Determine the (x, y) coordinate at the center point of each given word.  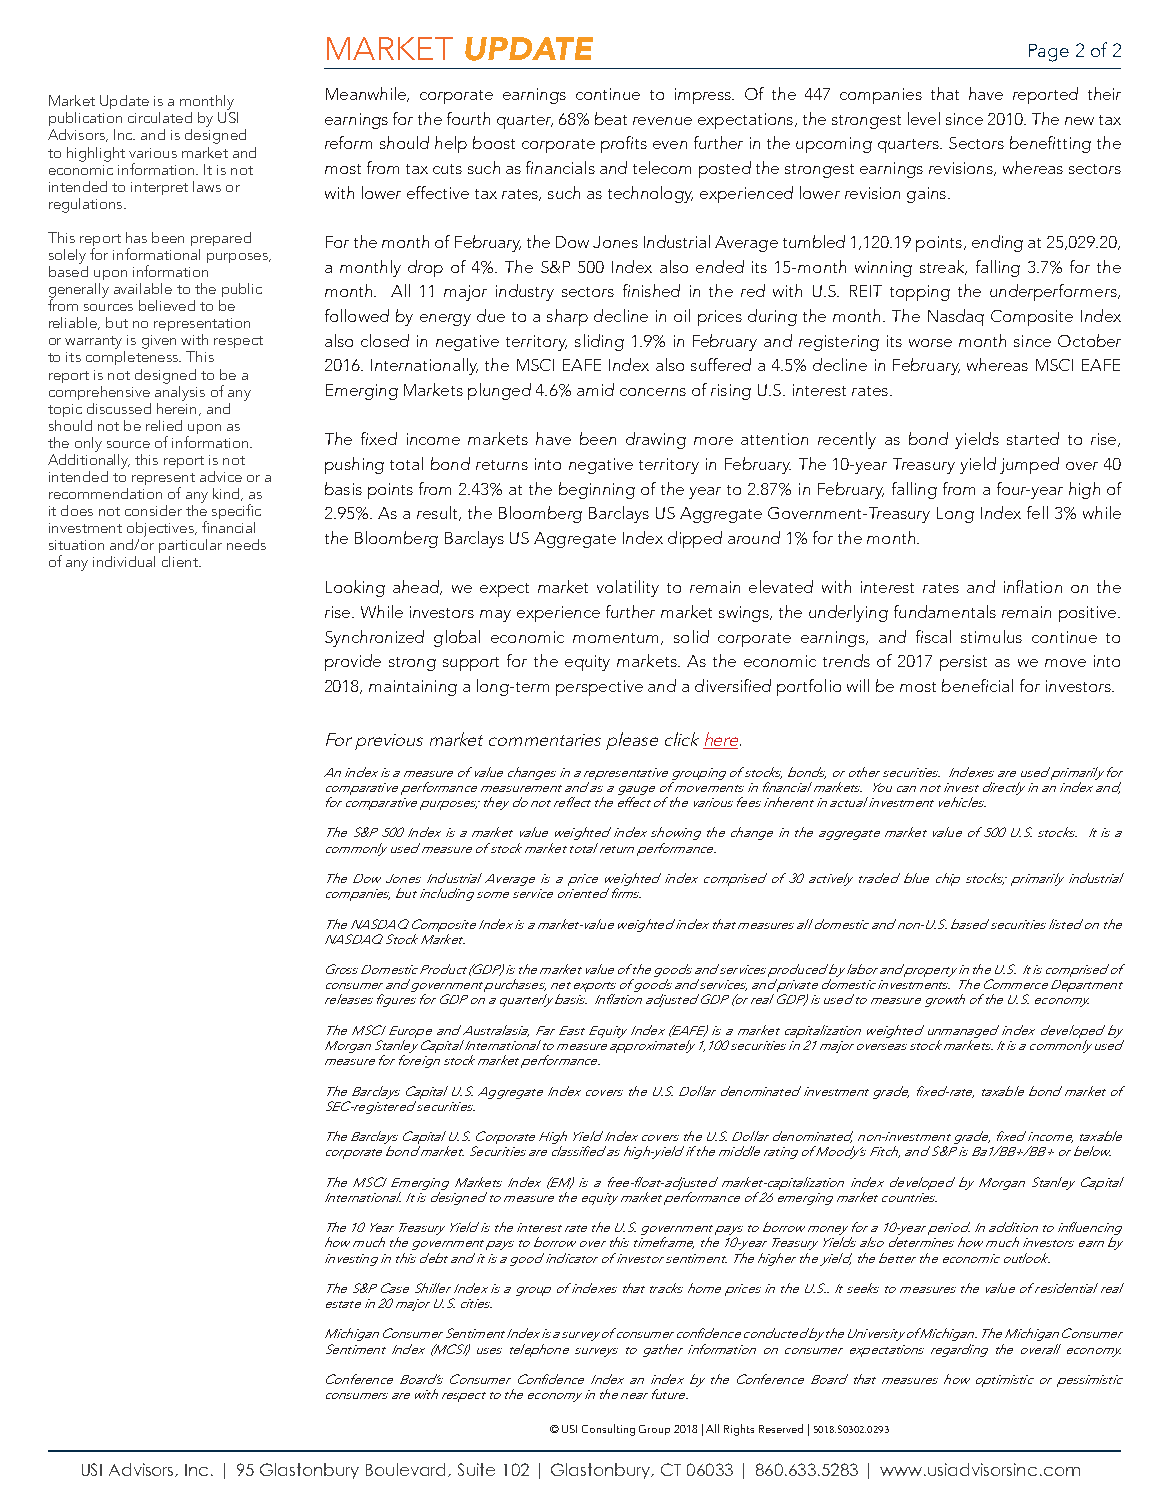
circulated (160, 117)
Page (1049, 53)
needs (246, 544)
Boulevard (407, 1470)
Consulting (608, 1430)
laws (207, 186)
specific (236, 511)
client (181, 561)
